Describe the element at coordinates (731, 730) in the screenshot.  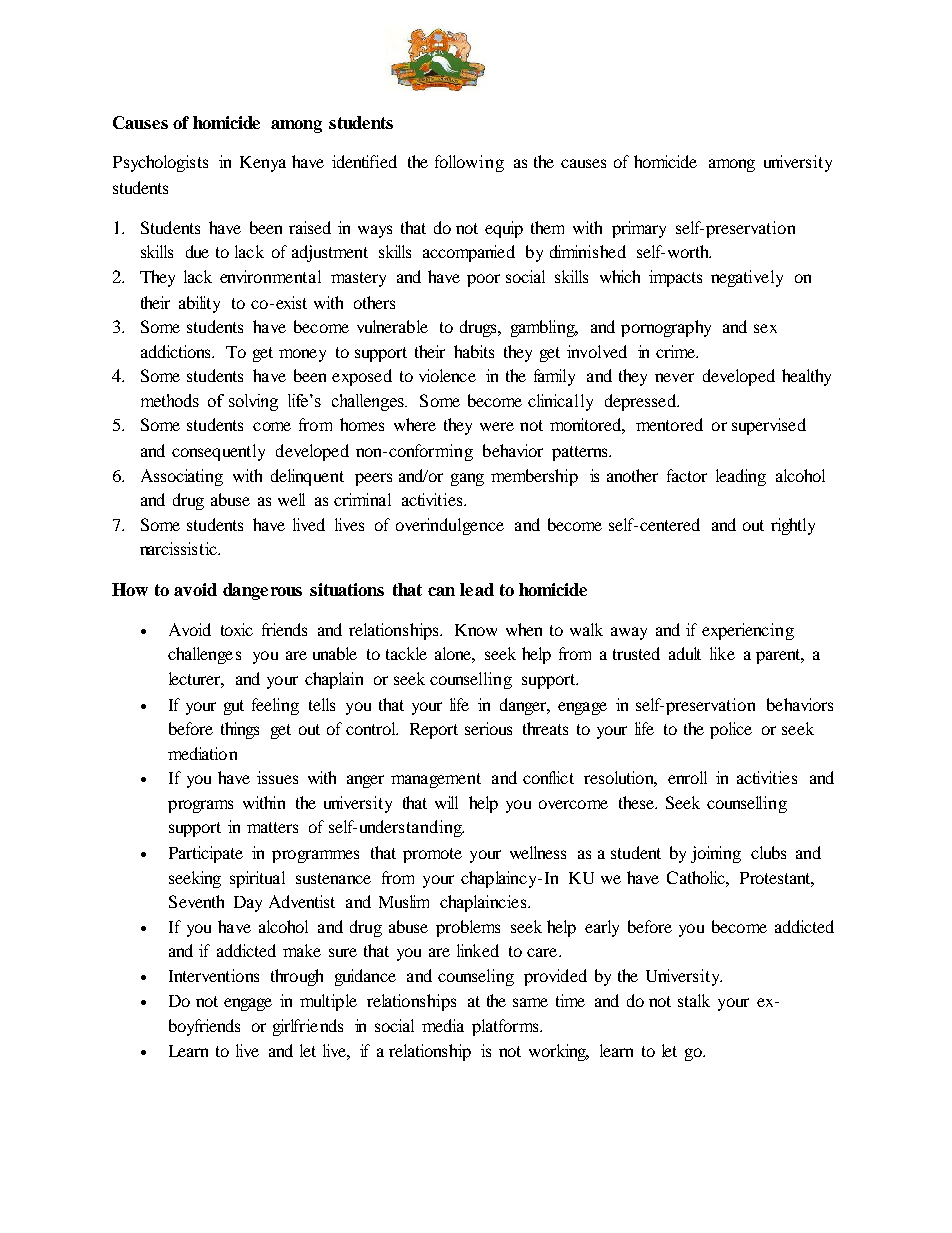
I see `police` at that location.
